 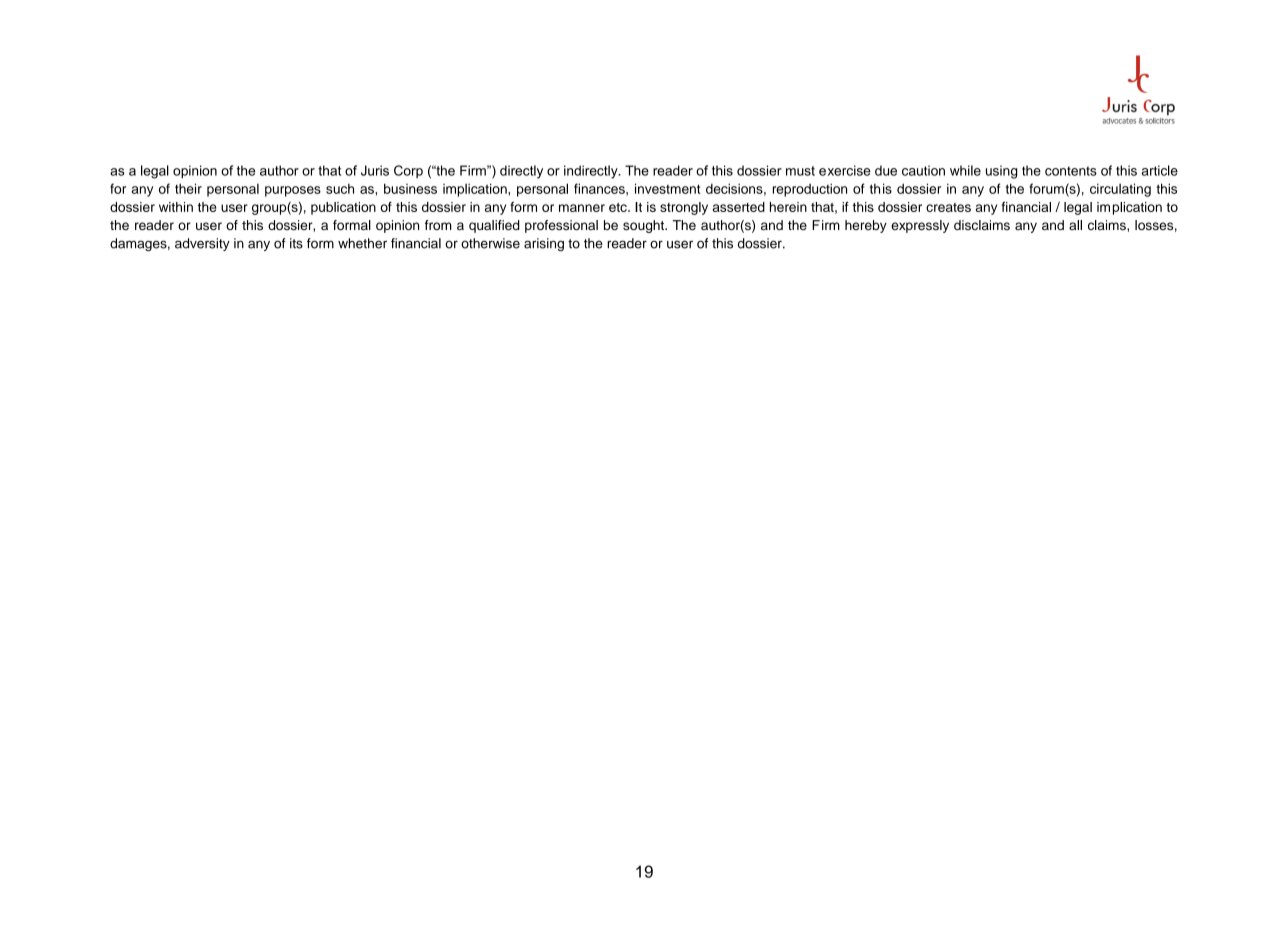 I want to click on using, so click(x=1001, y=172).
